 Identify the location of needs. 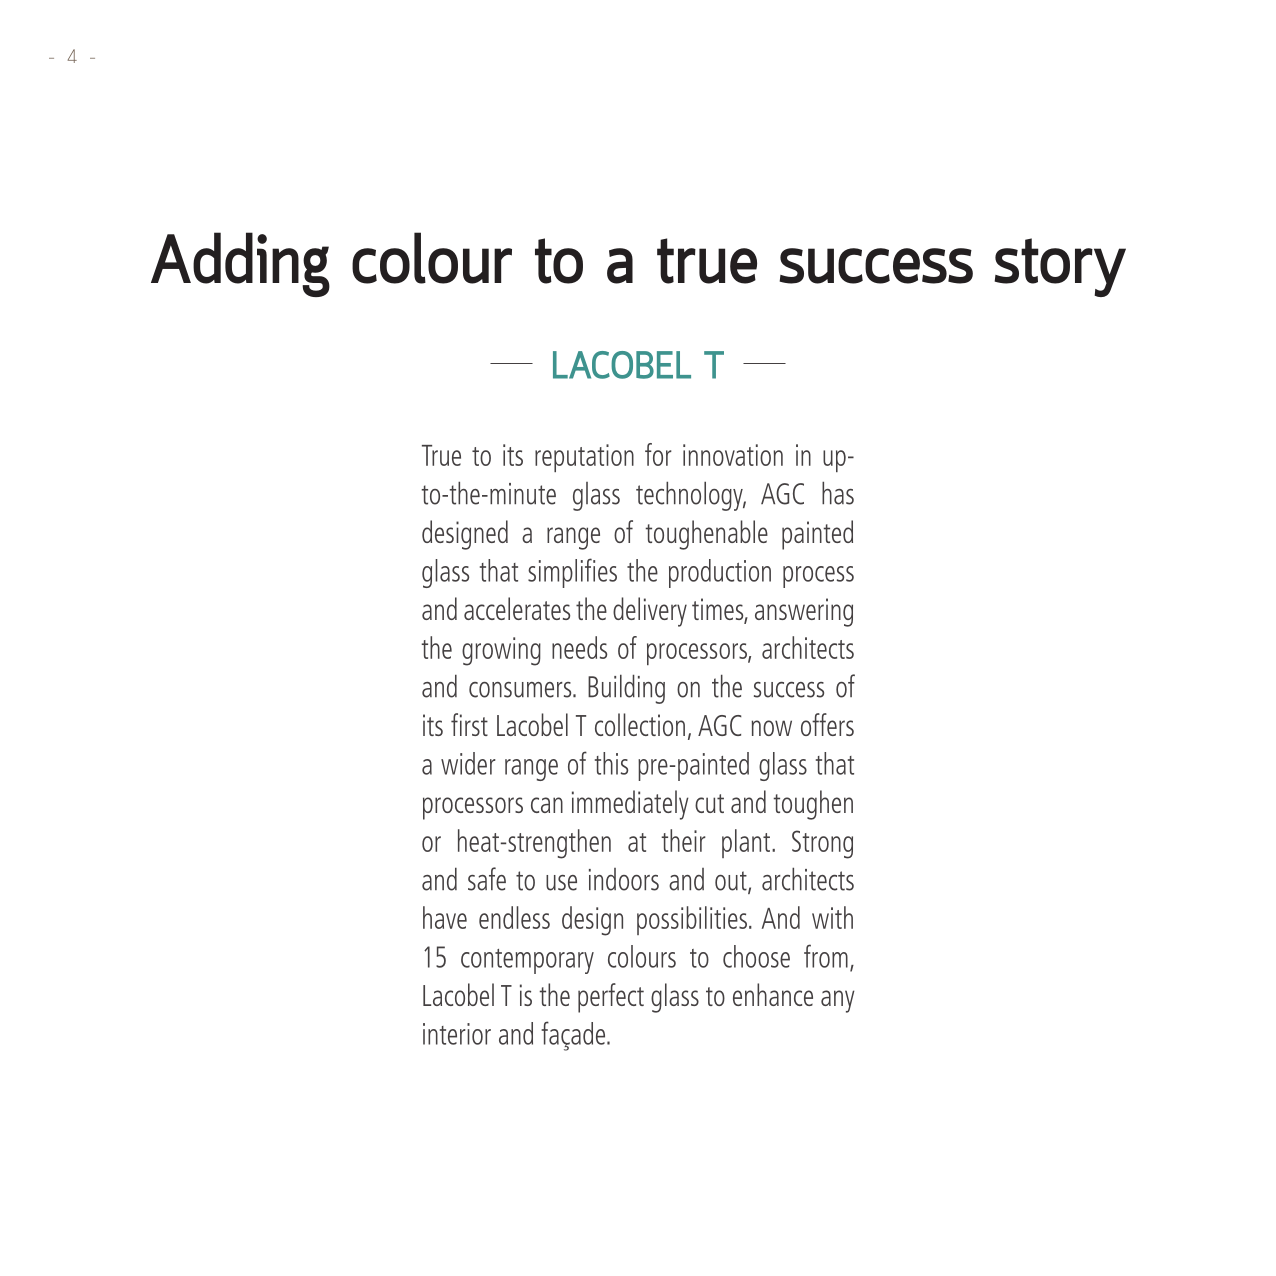
(579, 647).
